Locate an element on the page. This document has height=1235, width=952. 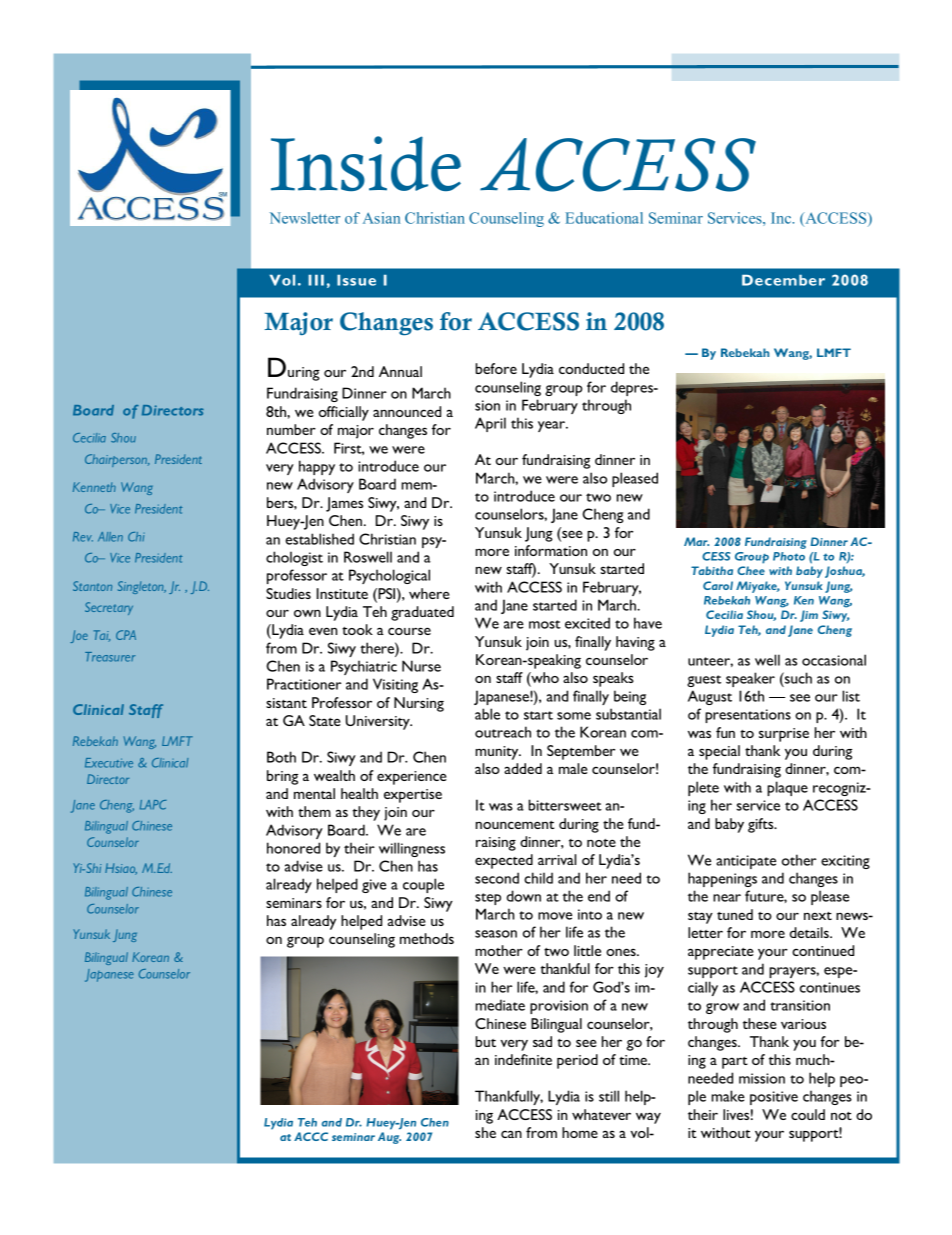
second is located at coordinates (497, 878).
